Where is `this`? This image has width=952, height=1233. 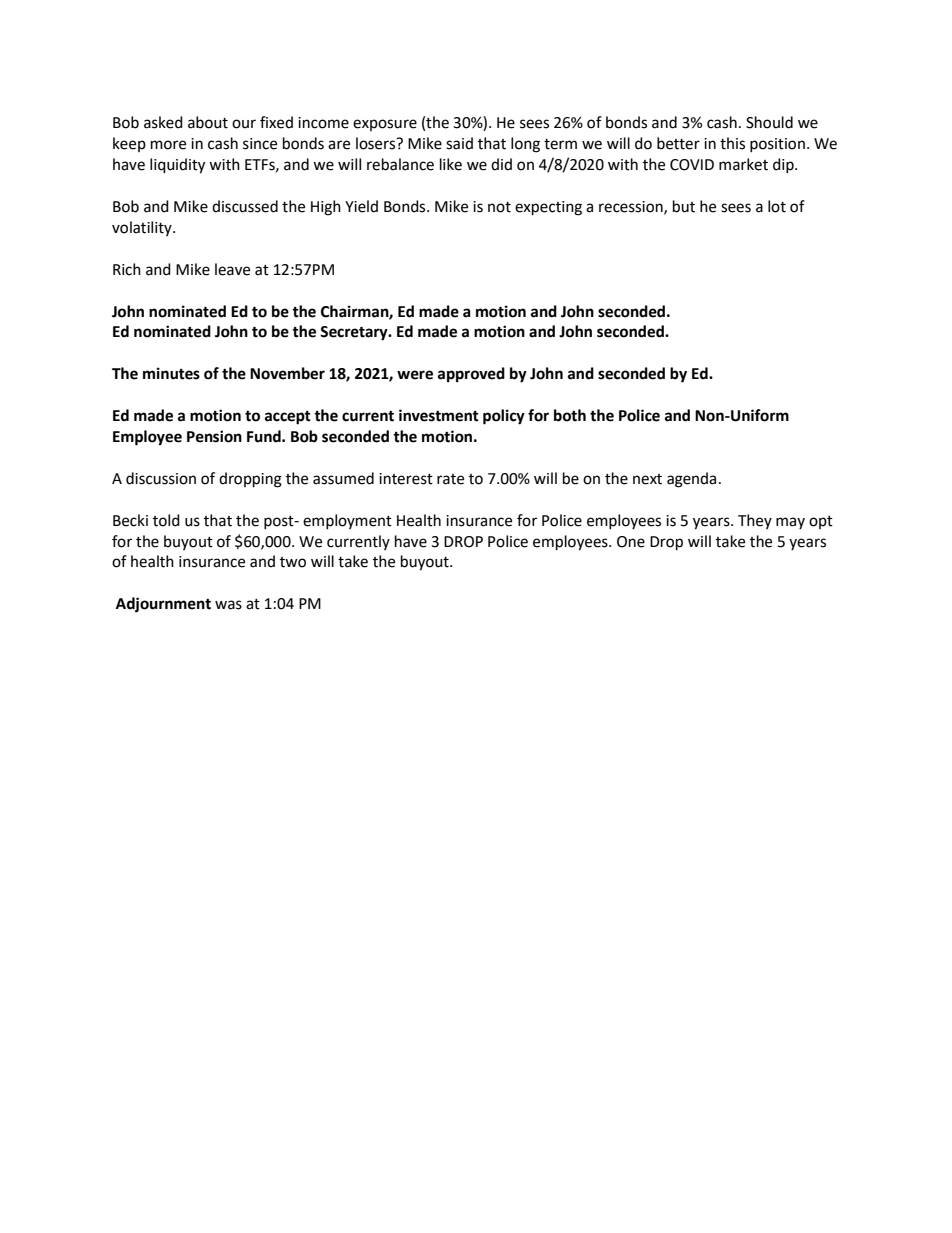
this is located at coordinates (732, 143).
